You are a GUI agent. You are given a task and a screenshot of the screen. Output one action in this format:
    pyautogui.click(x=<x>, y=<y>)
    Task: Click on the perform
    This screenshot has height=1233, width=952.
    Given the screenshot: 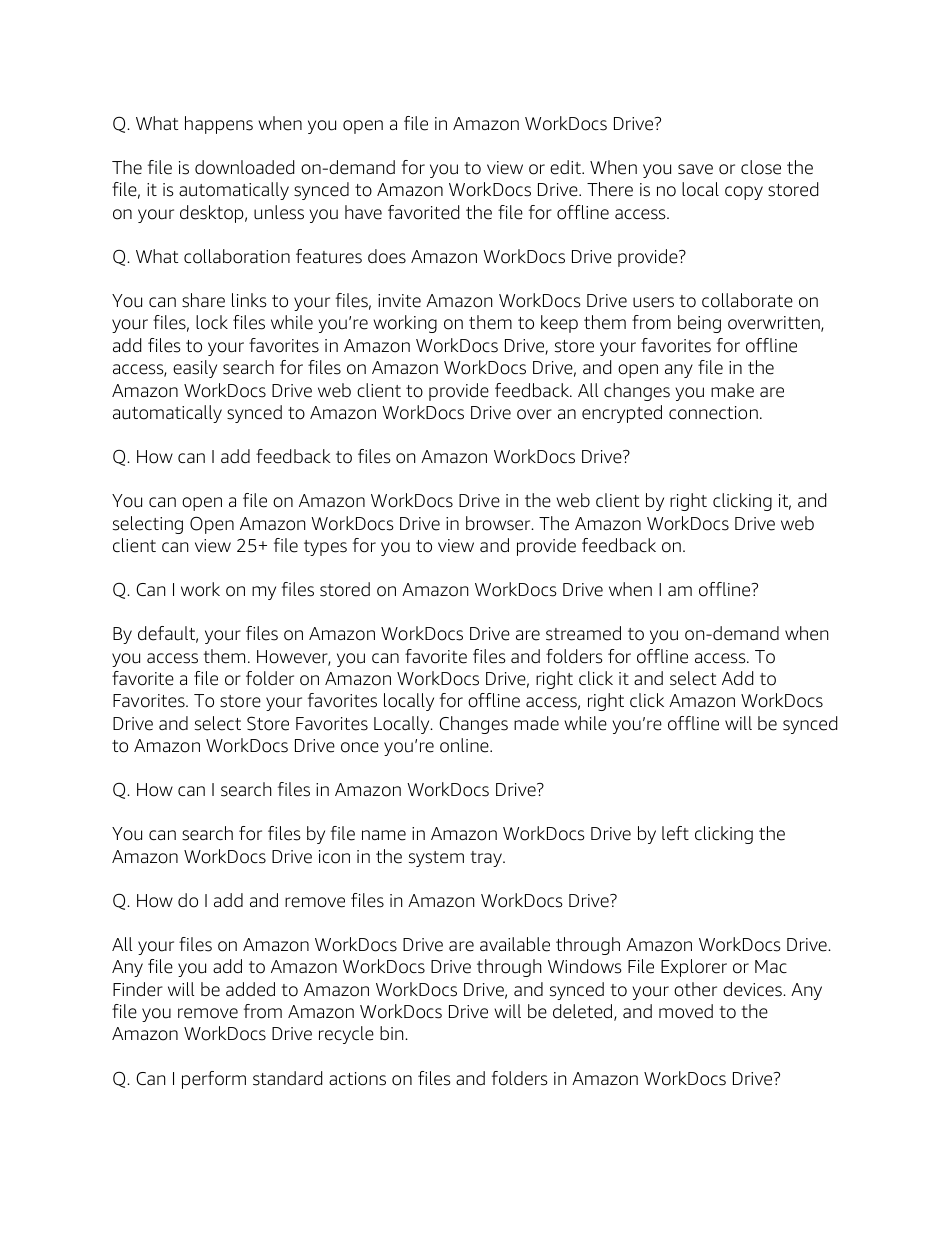 What is the action you would take?
    pyautogui.click(x=214, y=1080)
